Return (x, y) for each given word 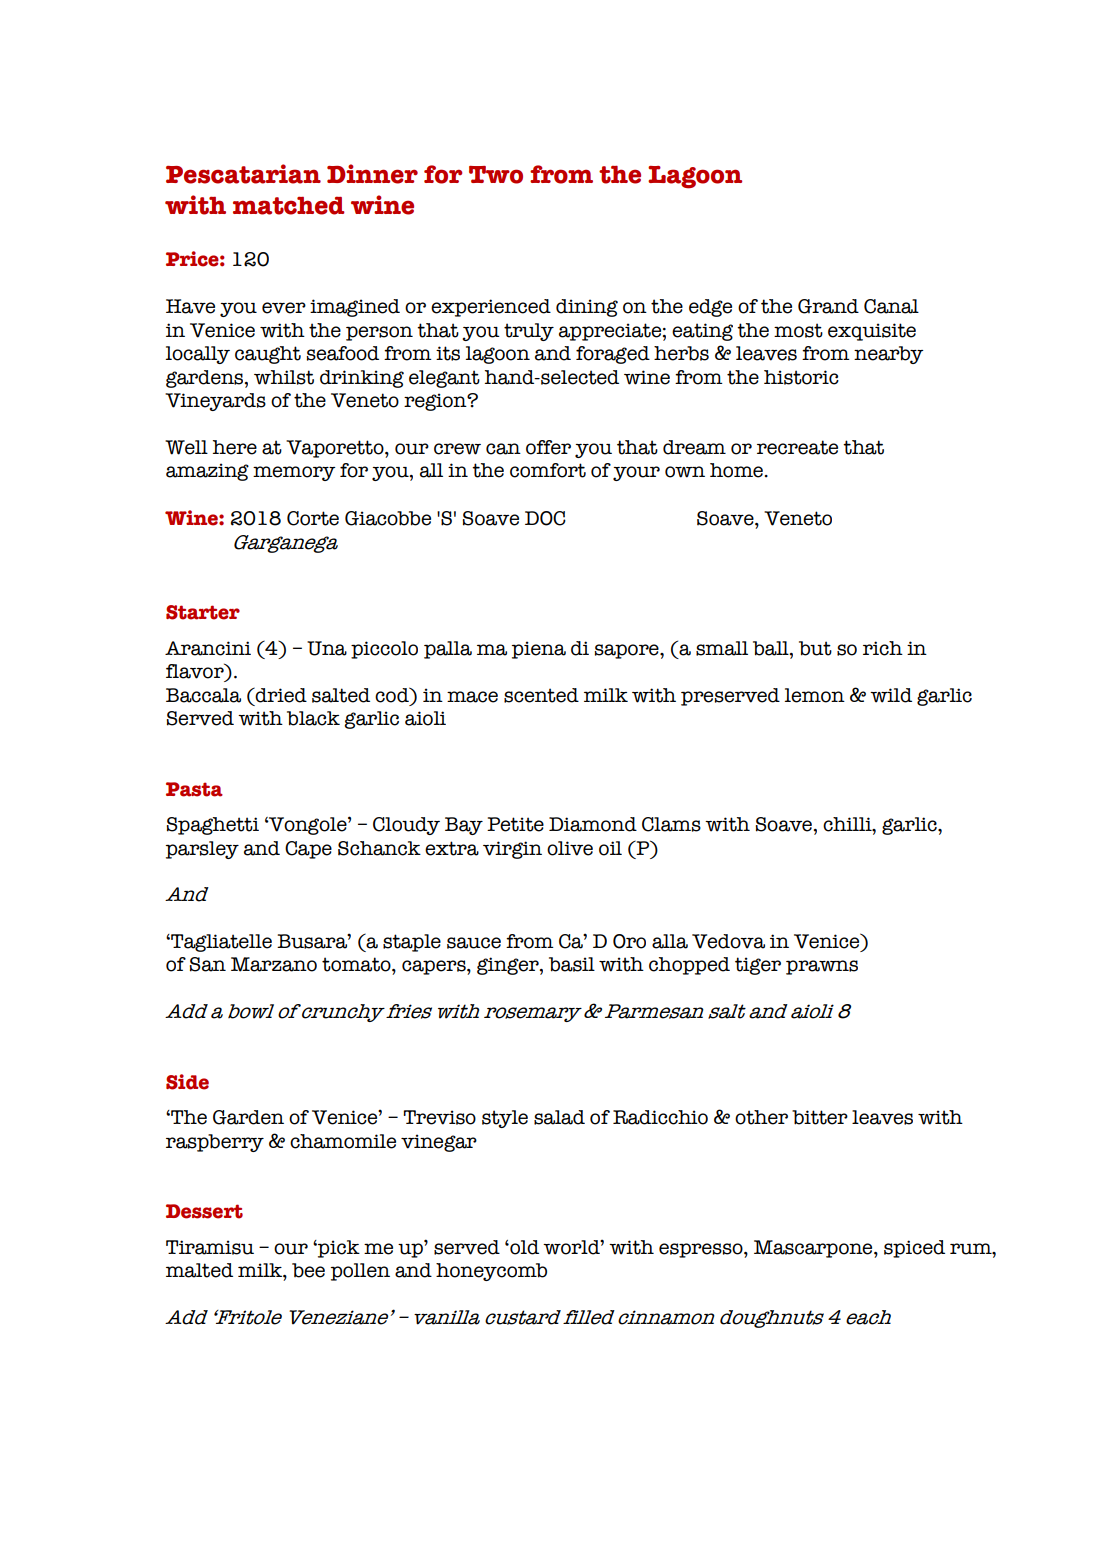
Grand (828, 306)
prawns (822, 967)
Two (496, 175)
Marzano (274, 964)
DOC (545, 518)
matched (289, 205)
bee (308, 1270)
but (815, 648)
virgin (512, 850)
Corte (313, 518)
